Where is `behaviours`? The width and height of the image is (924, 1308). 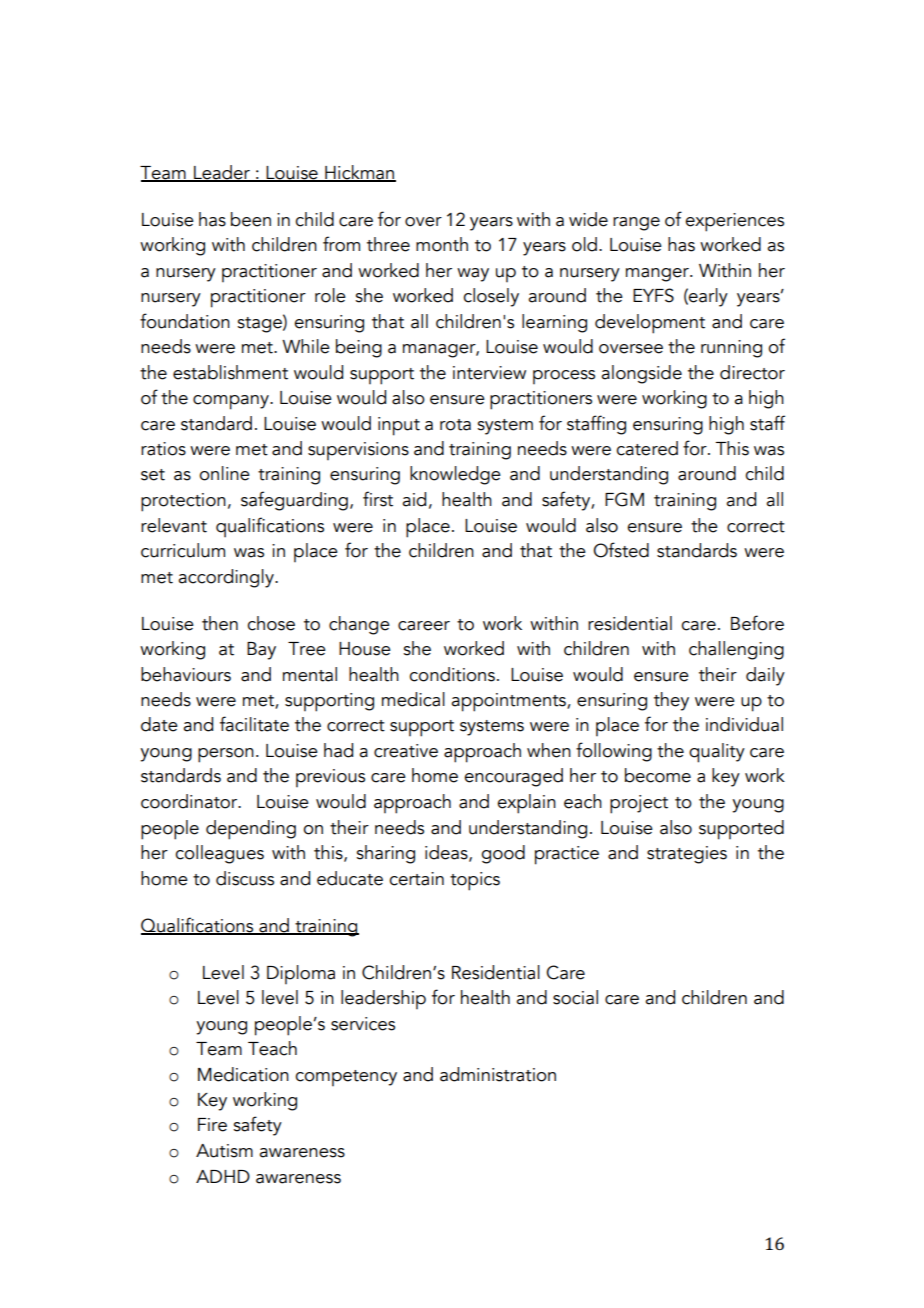
behaviours is located at coordinates (186, 674).
